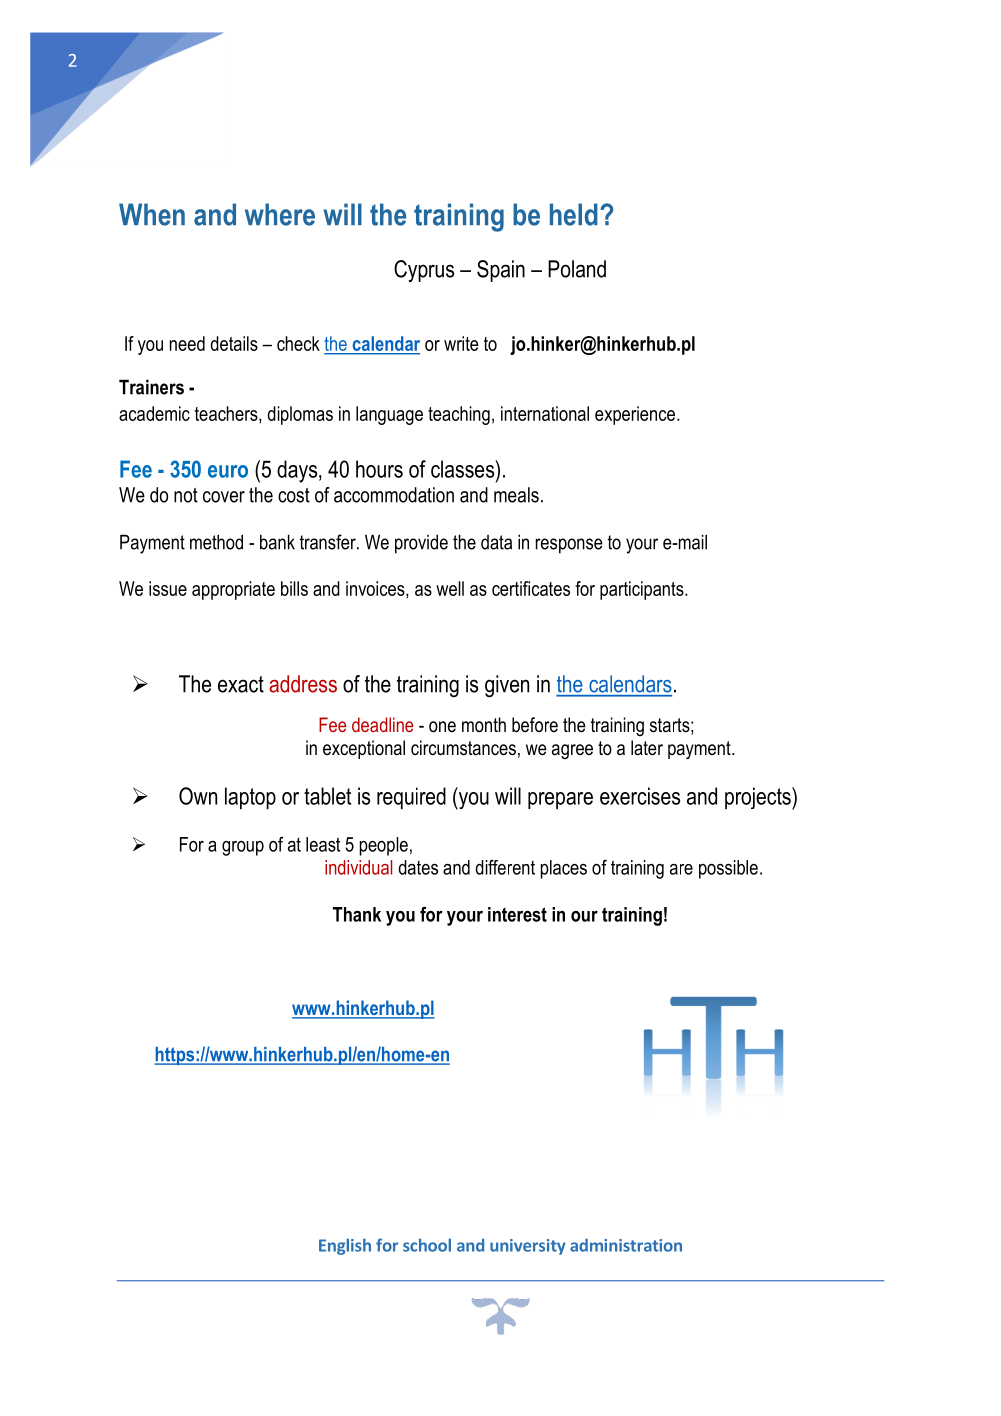 This image has width=1001, height=1416. What do you see at coordinates (345, 1246) in the image?
I see `English` at bounding box center [345, 1246].
